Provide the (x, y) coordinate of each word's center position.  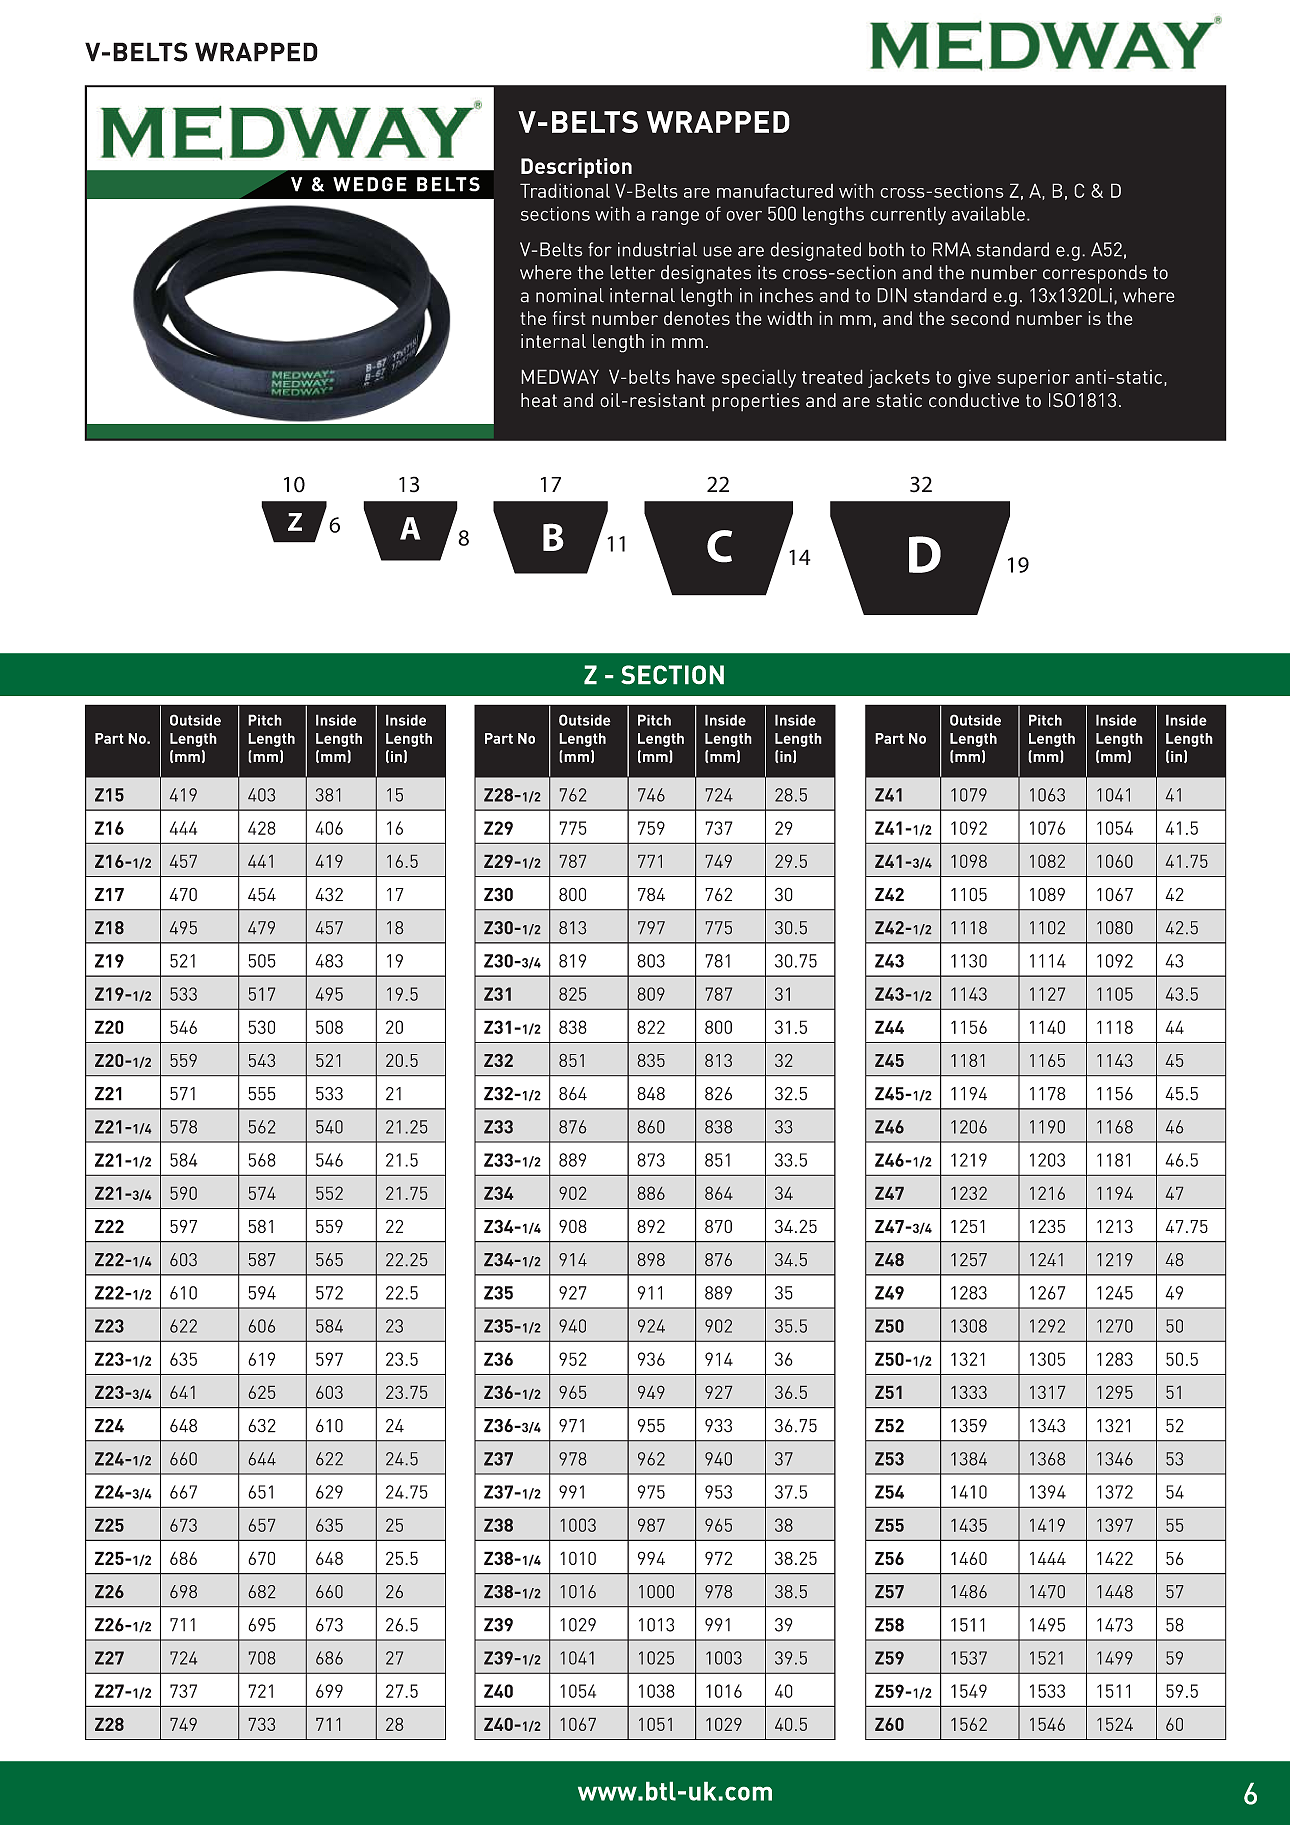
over (744, 216)
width (789, 318)
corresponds (1095, 274)
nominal (570, 295)
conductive (974, 400)
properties (756, 402)
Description (576, 168)
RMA (952, 249)
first (569, 318)
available (988, 213)
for (600, 249)
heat (539, 400)
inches (787, 295)
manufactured (775, 190)
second (980, 318)
